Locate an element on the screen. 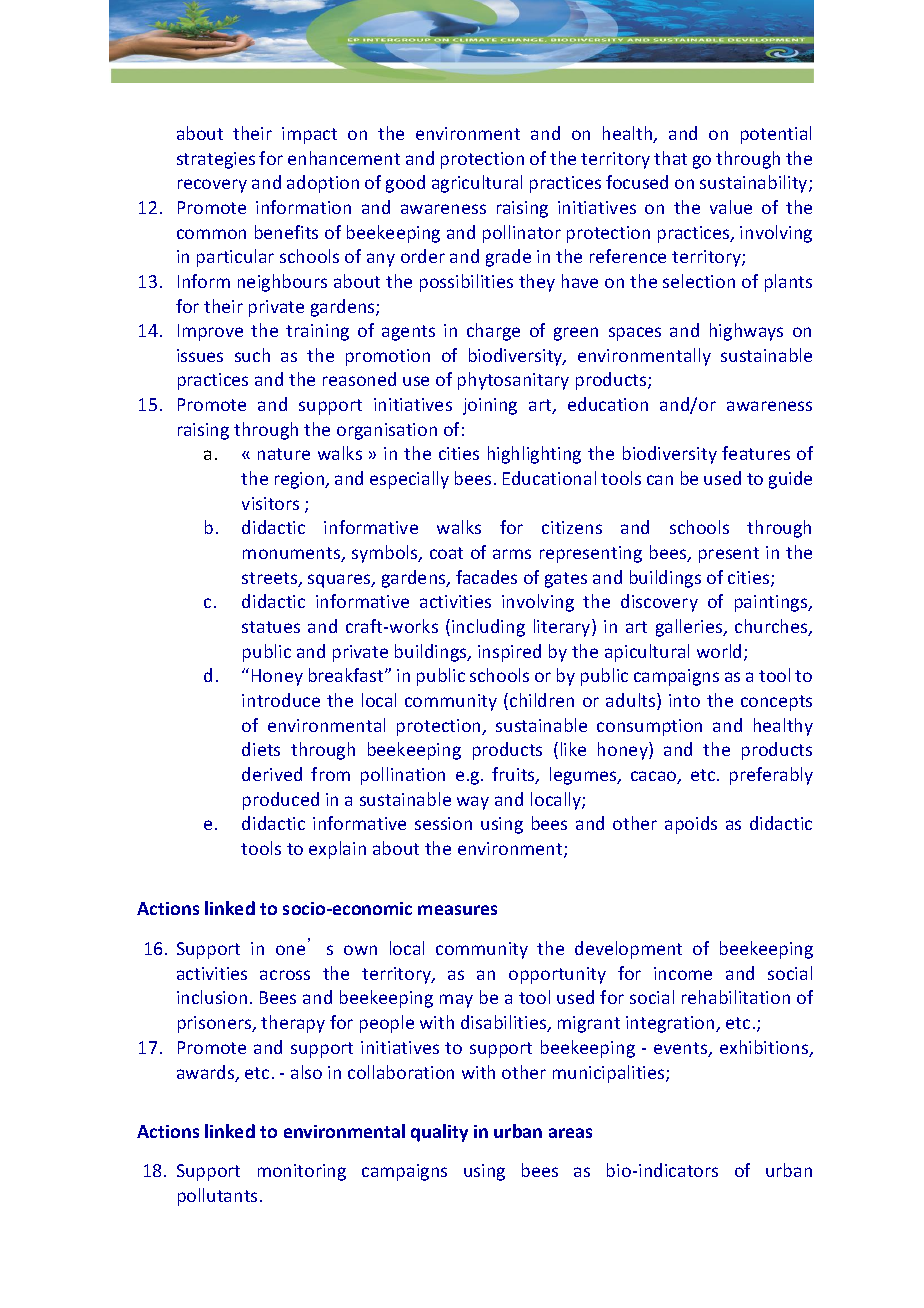 This screenshot has width=924, height=1308. visitors is located at coordinates (270, 503).
